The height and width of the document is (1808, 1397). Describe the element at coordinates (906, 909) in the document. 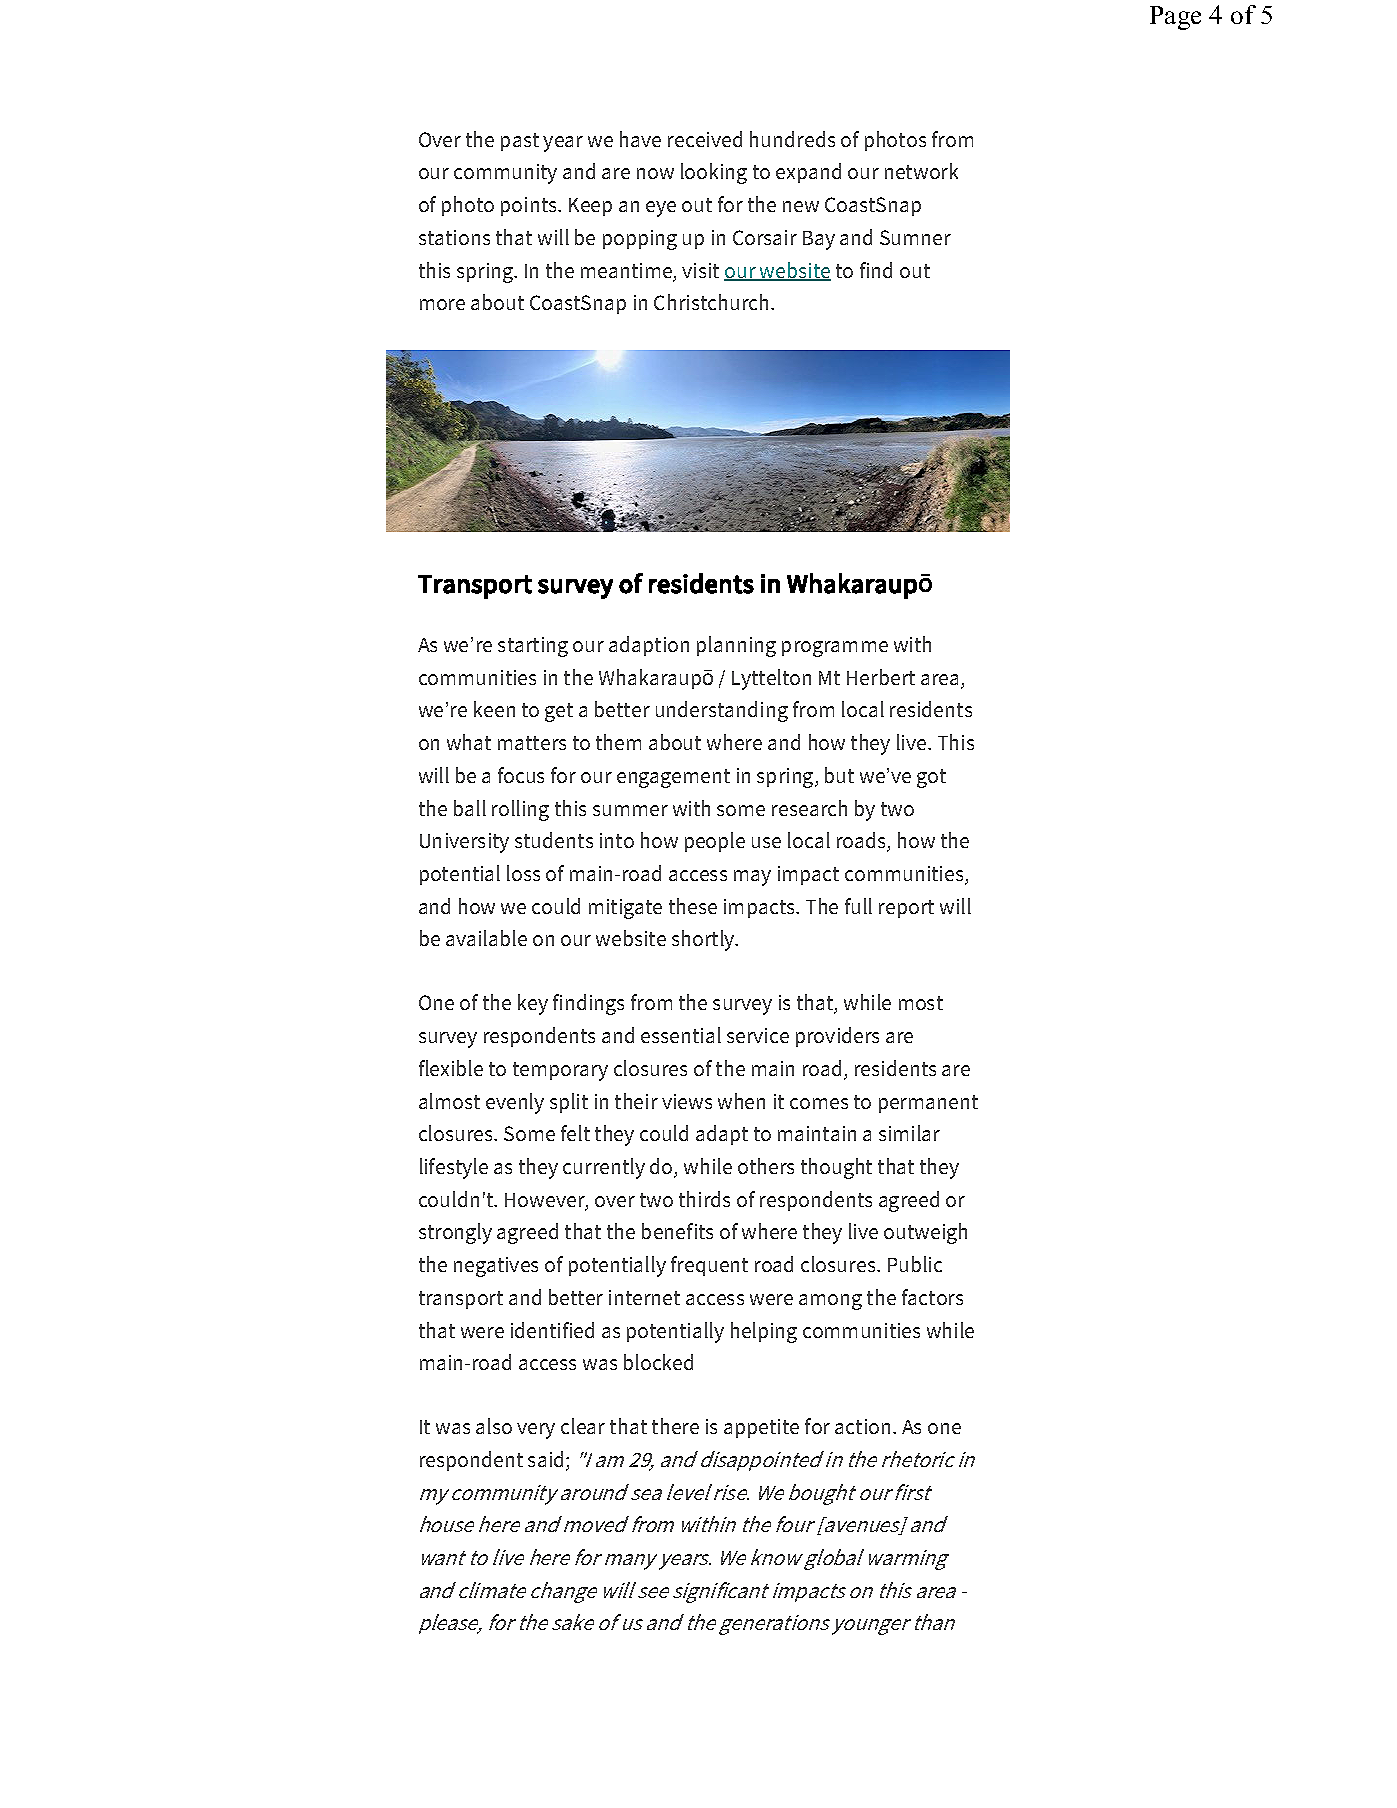

I see `report` at that location.
